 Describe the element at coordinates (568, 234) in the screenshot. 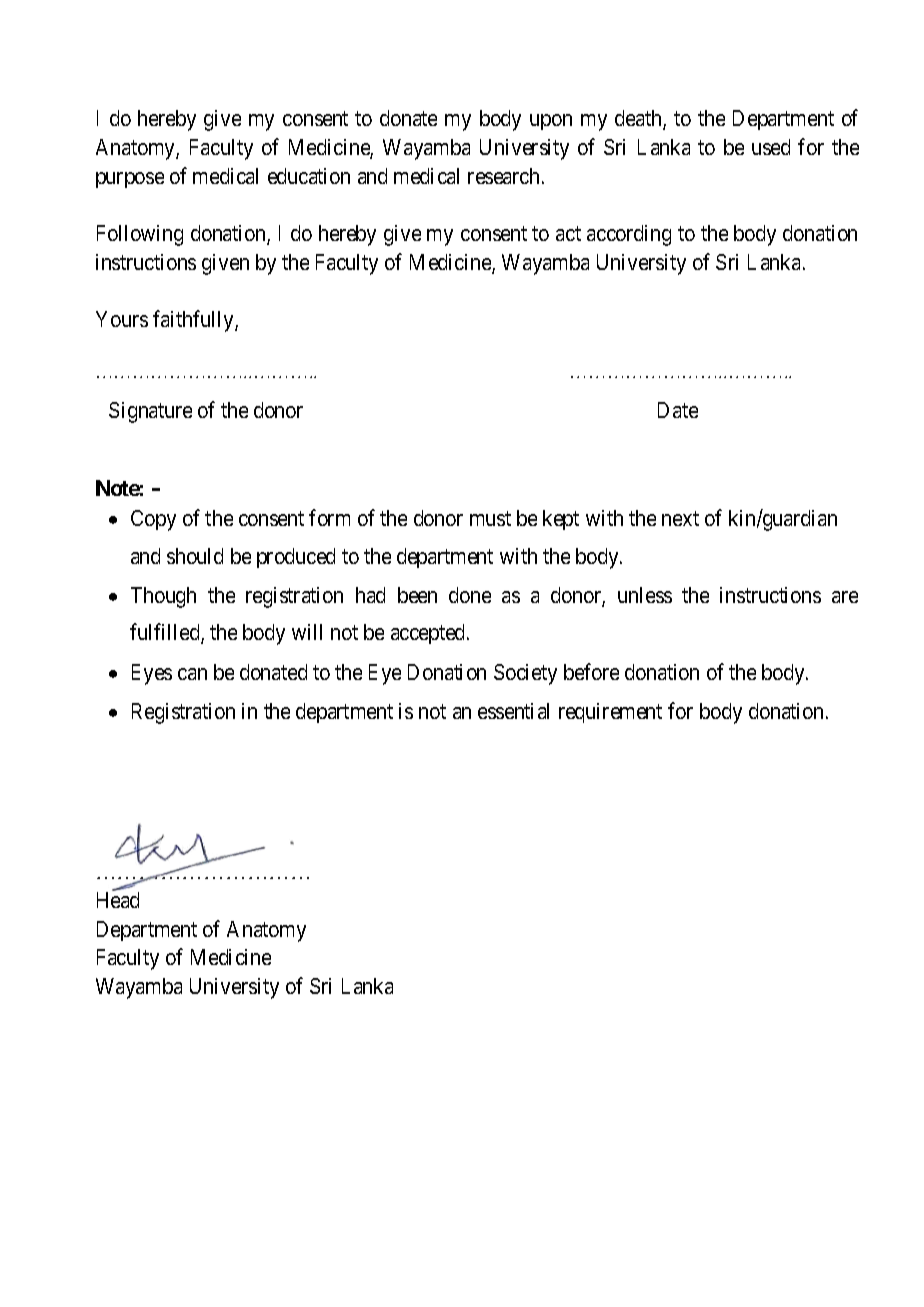

I see `act` at that location.
